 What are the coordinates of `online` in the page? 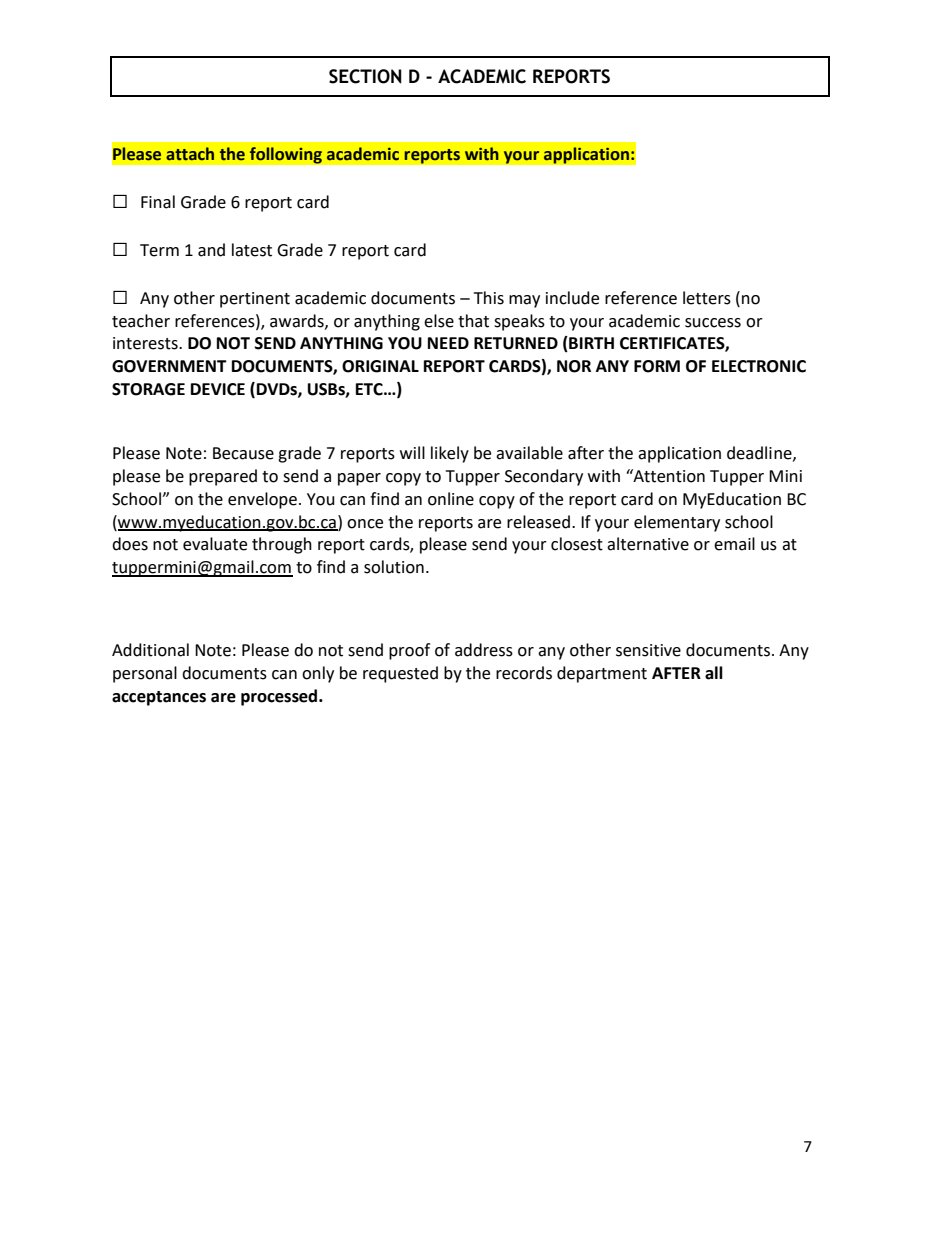 It's located at (451, 499).
